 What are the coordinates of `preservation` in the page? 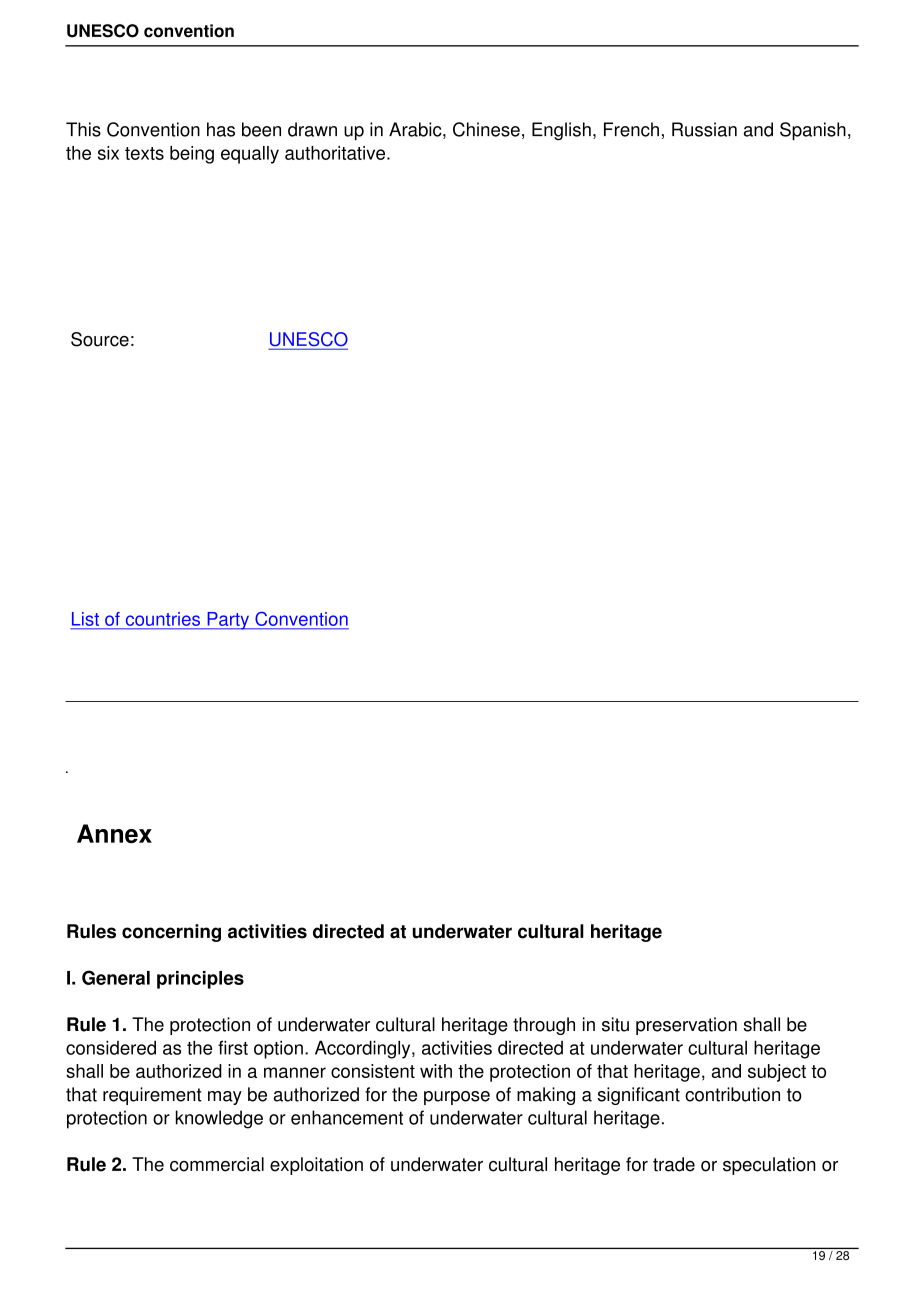 It's located at (686, 1026).
